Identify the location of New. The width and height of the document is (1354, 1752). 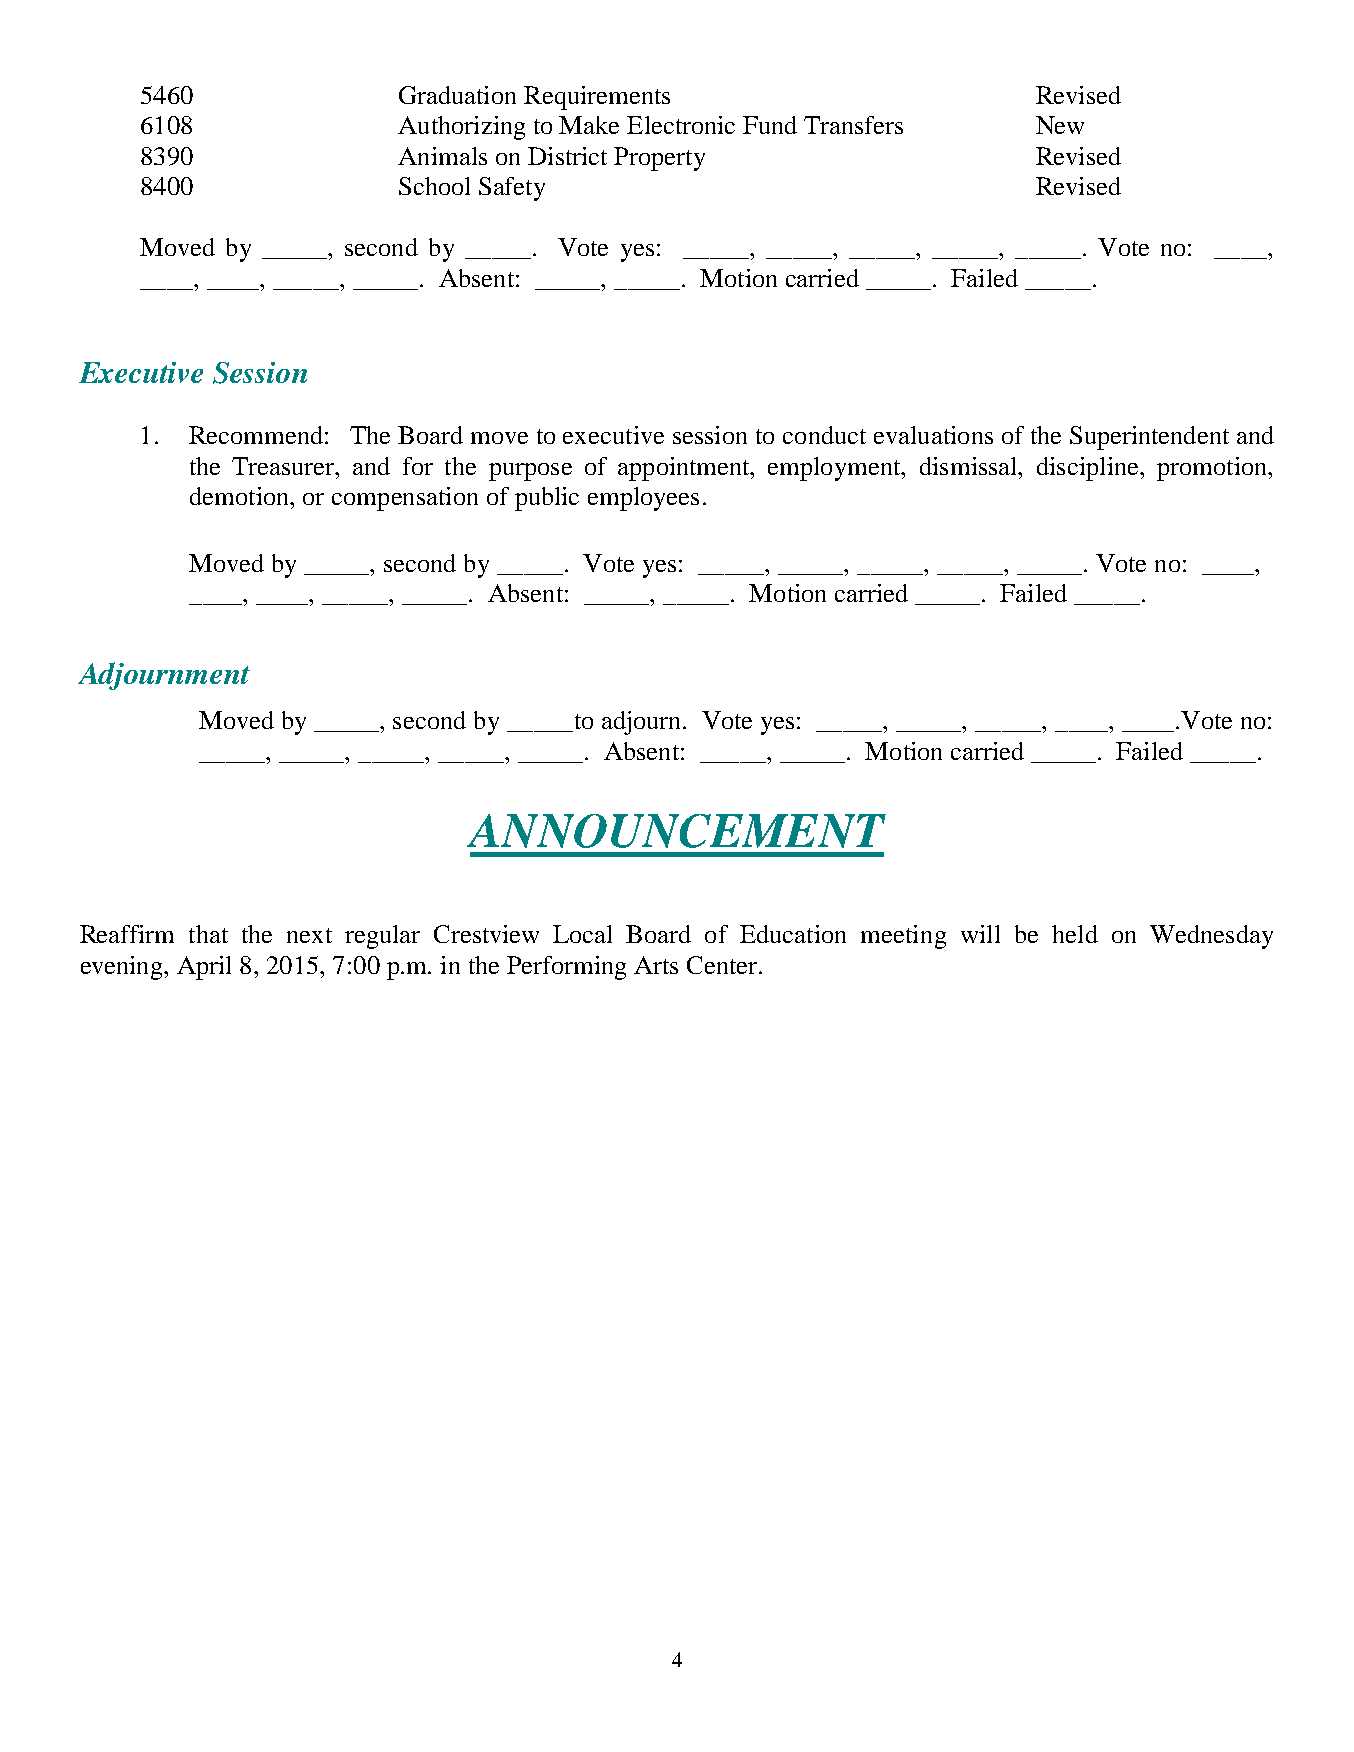
(1060, 125).
